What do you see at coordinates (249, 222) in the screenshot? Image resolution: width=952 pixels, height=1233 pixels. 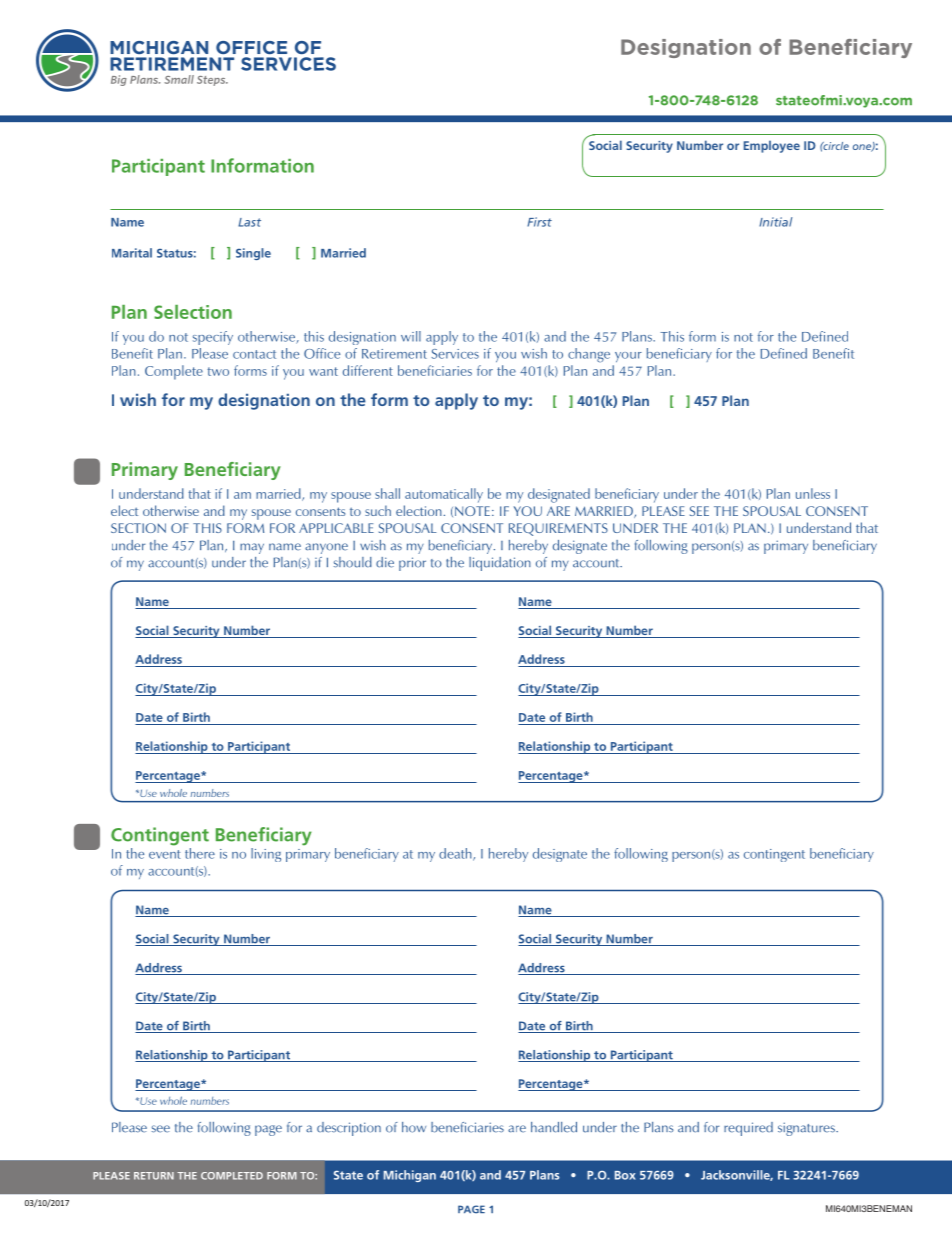 I see `Last` at bounding box center [249, 222].
